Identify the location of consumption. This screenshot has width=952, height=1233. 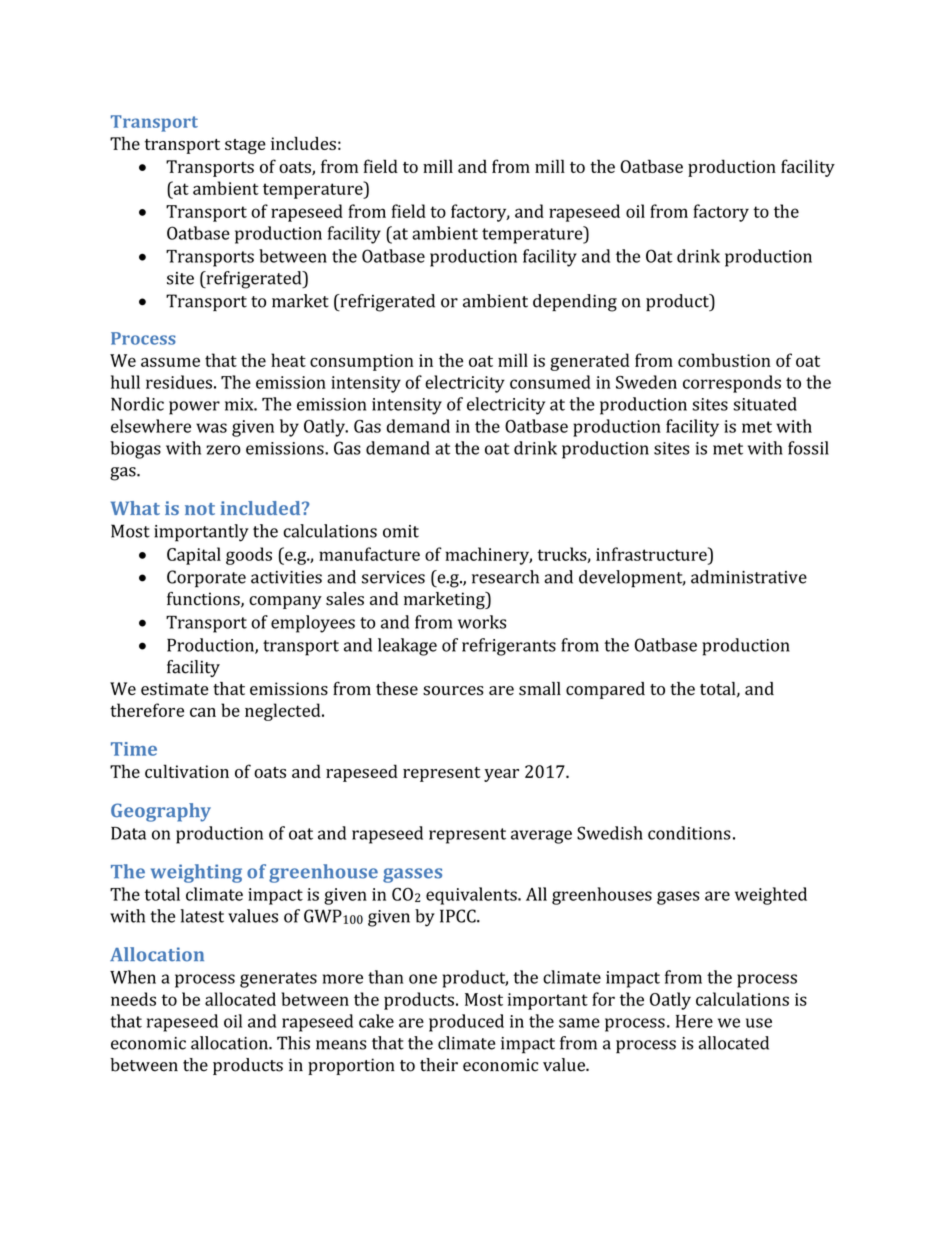
(362, 362).
